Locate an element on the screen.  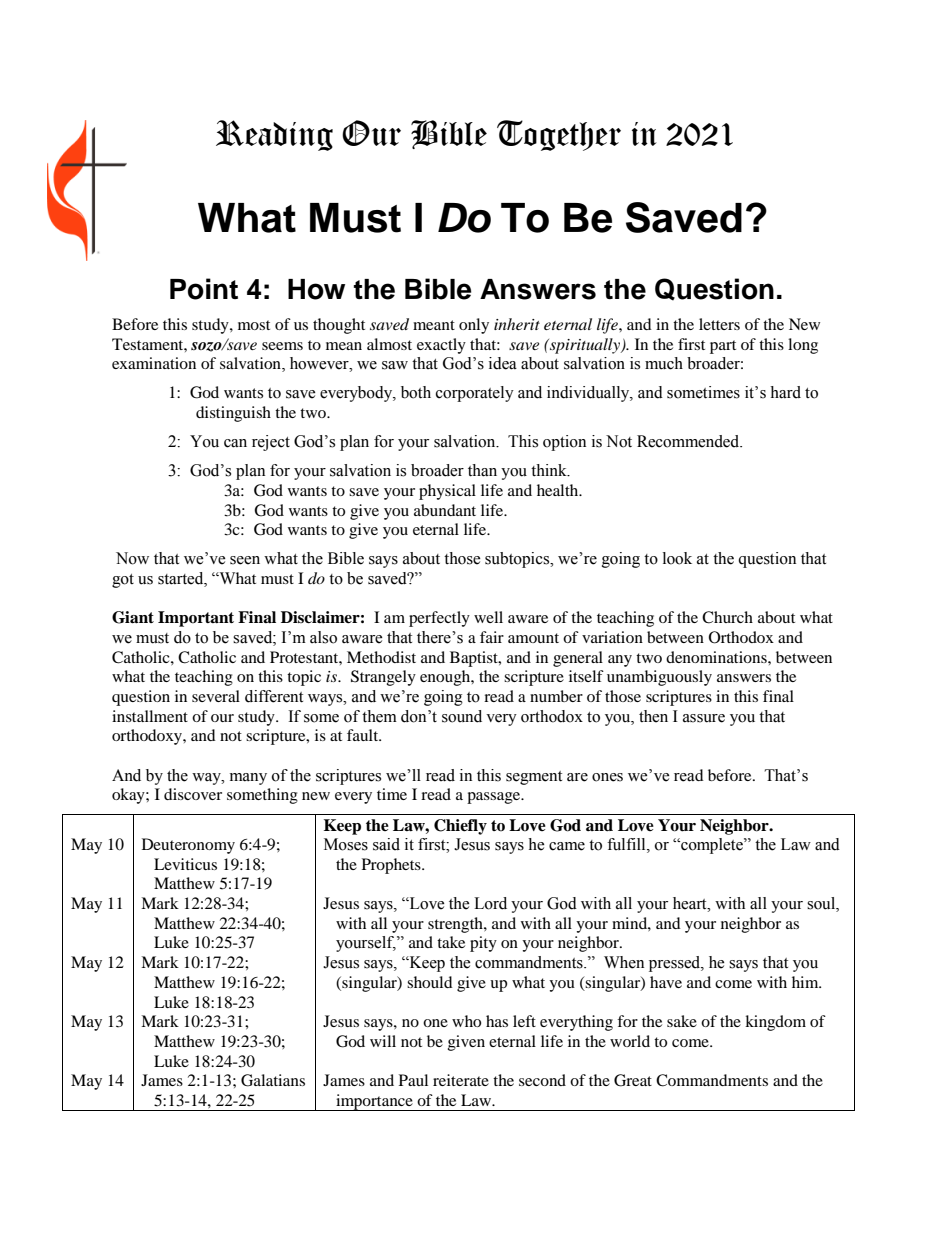
can is located at coordinates (235, 443).
